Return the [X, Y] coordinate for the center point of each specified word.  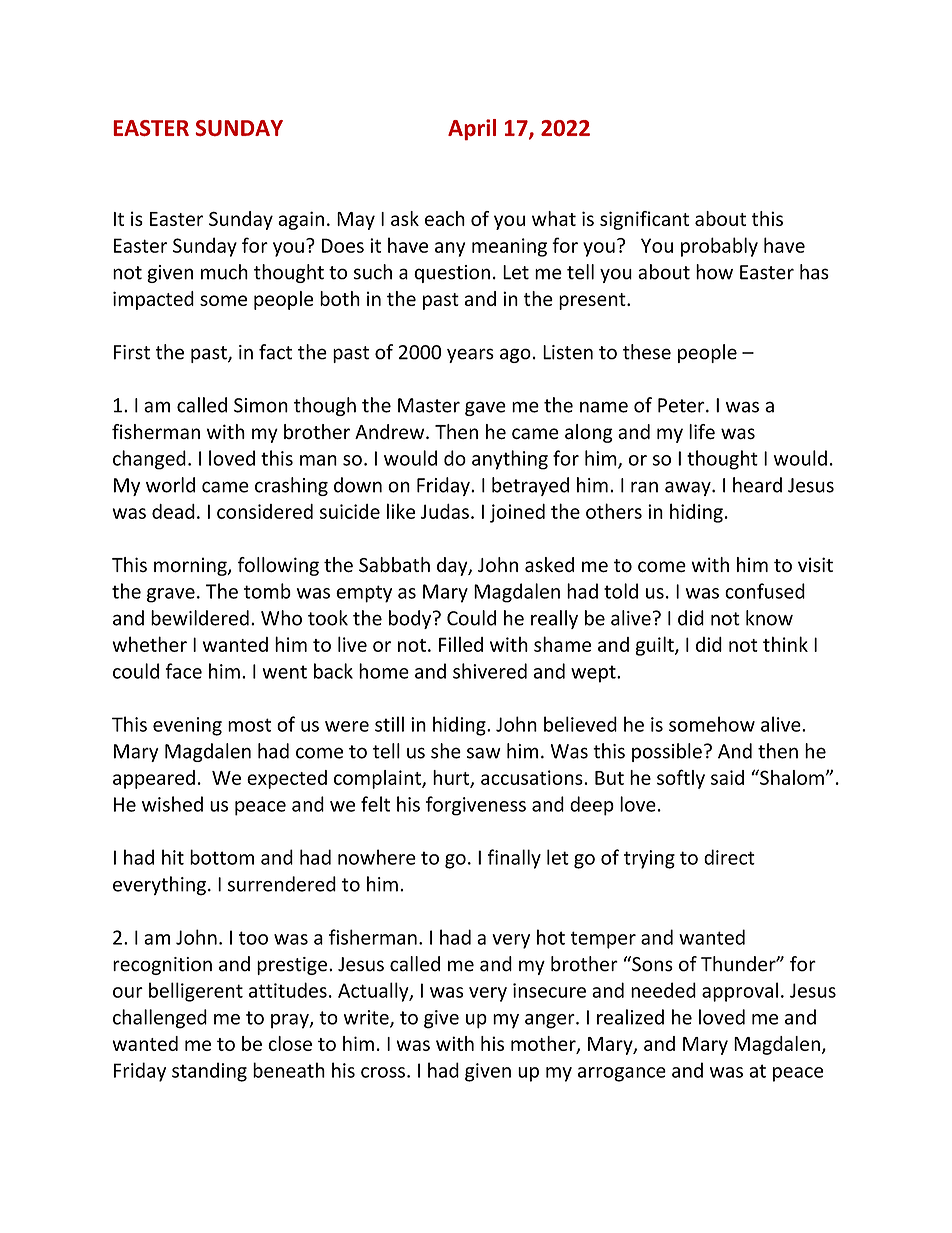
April [472, 130]
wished [172, 804]
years [470, 355]
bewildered [200, 618]
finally [514, 859]
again [301, 220]
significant [644, 220]
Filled [461, 644]
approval [740, 992]
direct [729, 857]
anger [551, 1021]
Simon [261, 405]
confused [765, 591]
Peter [682, 405]
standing [209, 1072]
